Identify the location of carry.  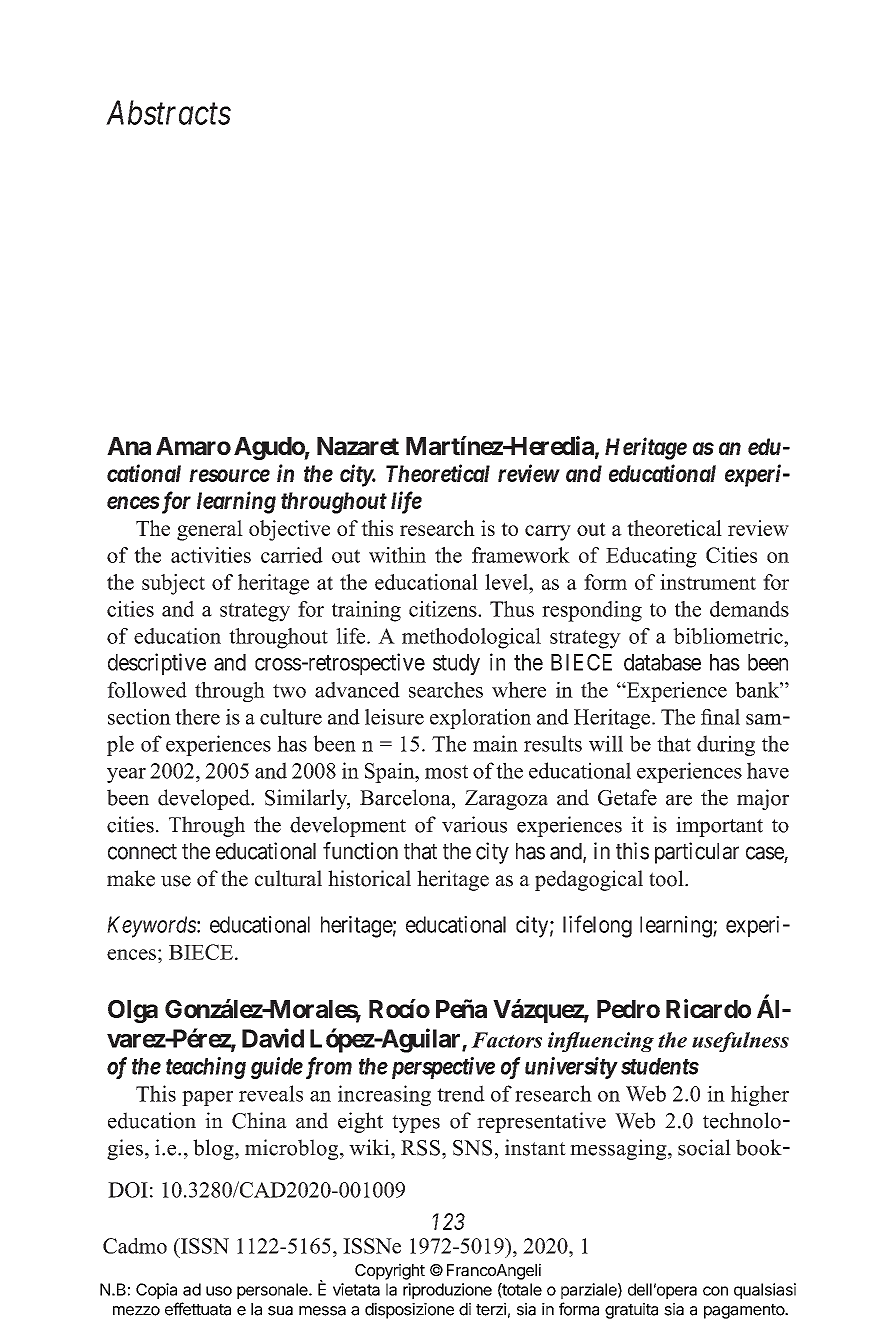
(548, 533).
